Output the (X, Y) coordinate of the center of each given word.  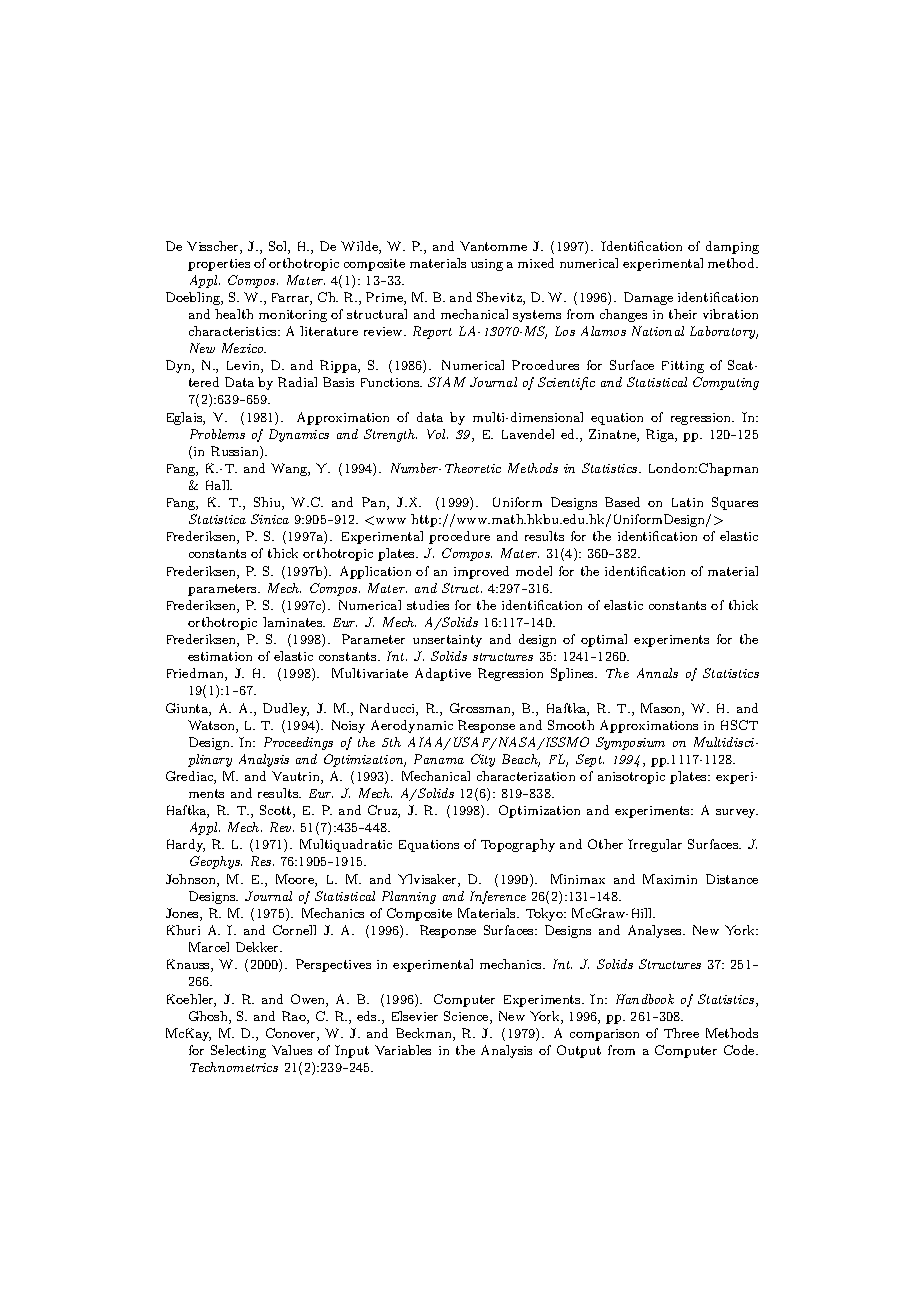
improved (481, 572)
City (483, 760)
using (487, 265)
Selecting (238, 1051)
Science (467, 1017)
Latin (687, 502)
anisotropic (631, 778)
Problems (217, 434)
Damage (648, 298)
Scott (277, 811)
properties (219, 265)
